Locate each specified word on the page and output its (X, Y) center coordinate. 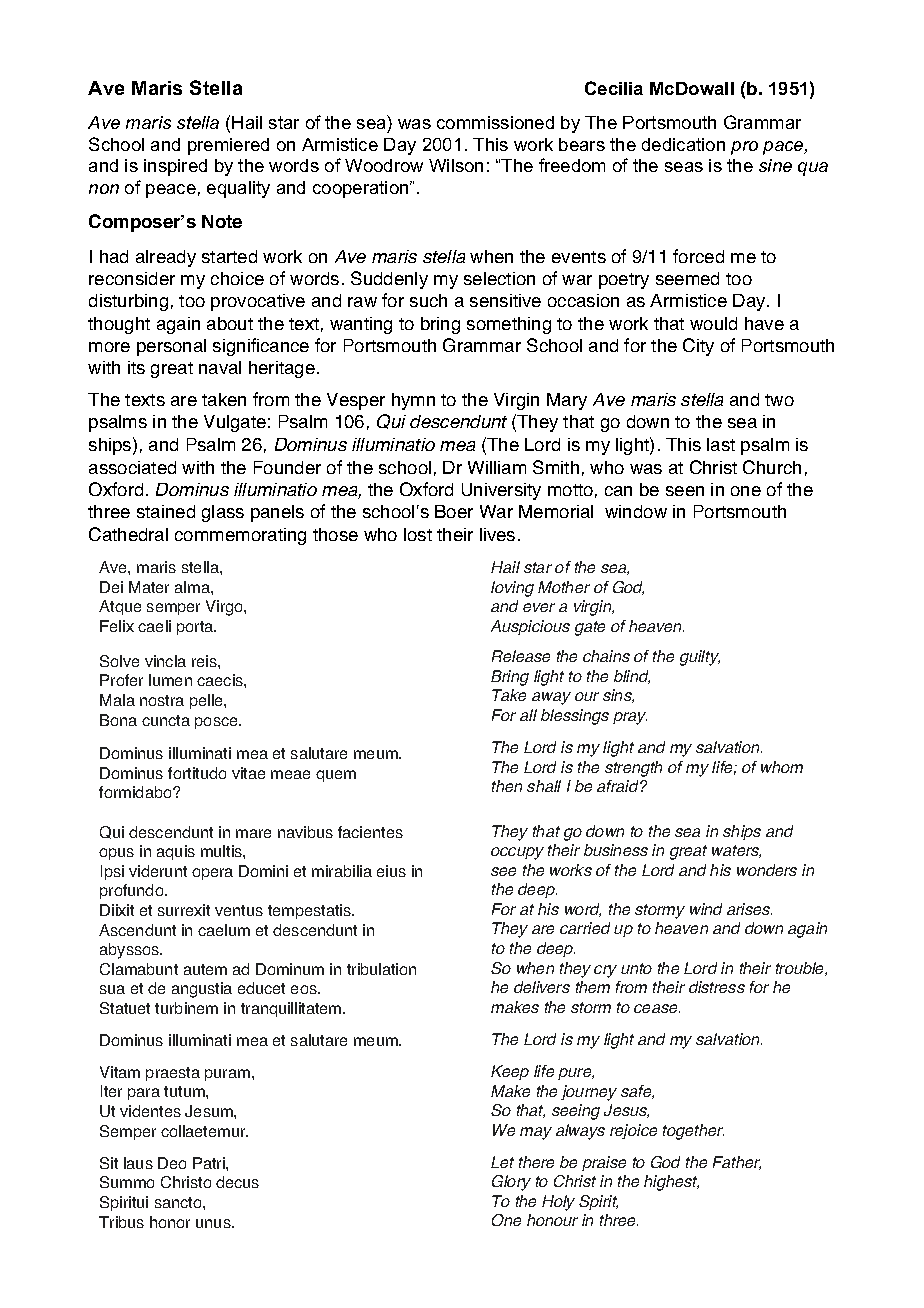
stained (166, 511)
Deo (172, 1163)
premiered (228, 146)
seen (685, 491)
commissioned (495, 122)
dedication (683, 144)
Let (502, 1162)
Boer (454, 511)
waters (736, 851)
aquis (176, 852)
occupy (517, 853)
